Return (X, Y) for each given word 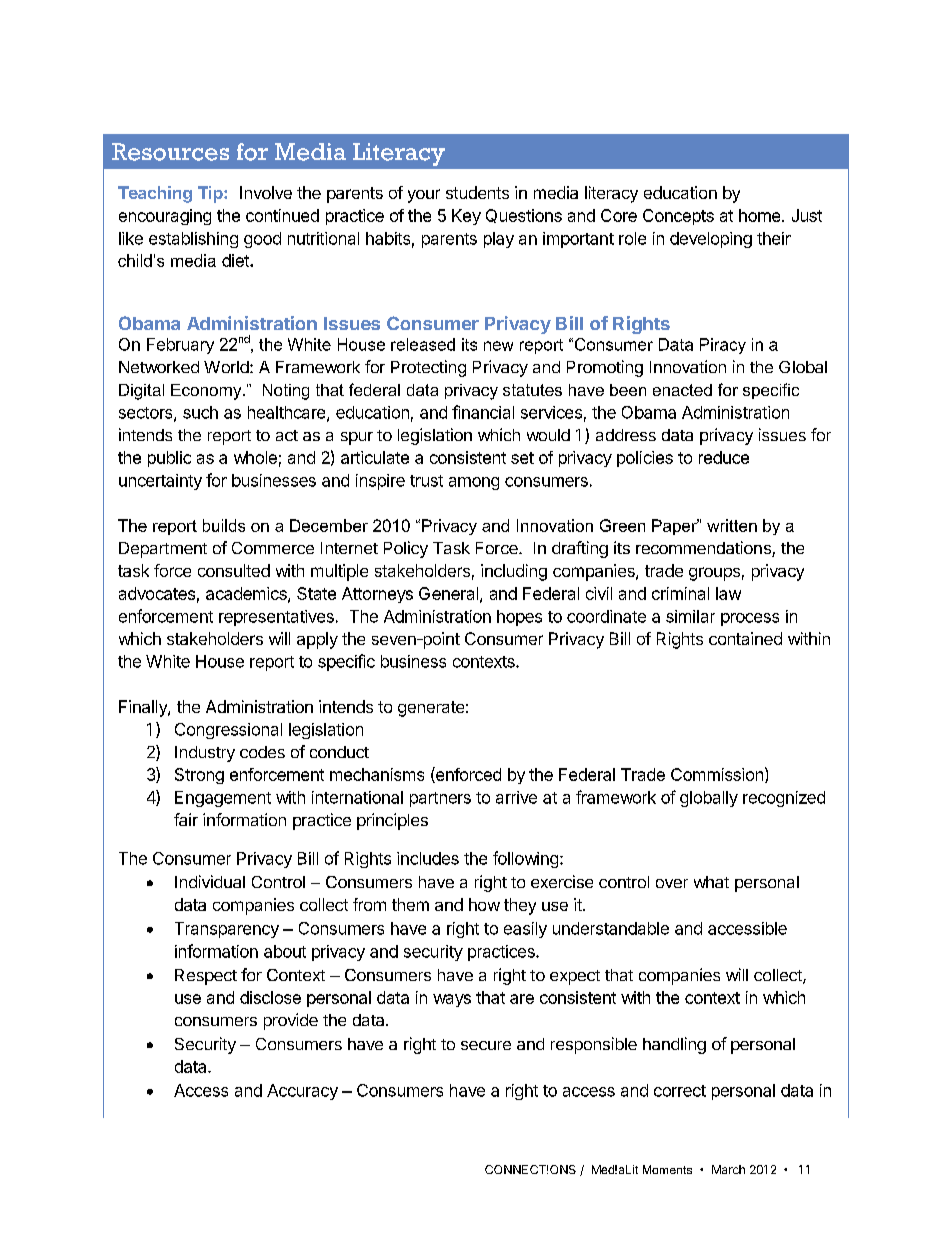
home (761, 215)
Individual (210, 881)
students (477, 192)
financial (483, 412)
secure (486, 1045)
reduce (724, 457)
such (200, 412)
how (484, 904)
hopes (519, 618)
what (711, 882)
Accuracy (302, 1092)
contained (745, 638)
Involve (266, 192)
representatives (276, 618)
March (728, 1169)
